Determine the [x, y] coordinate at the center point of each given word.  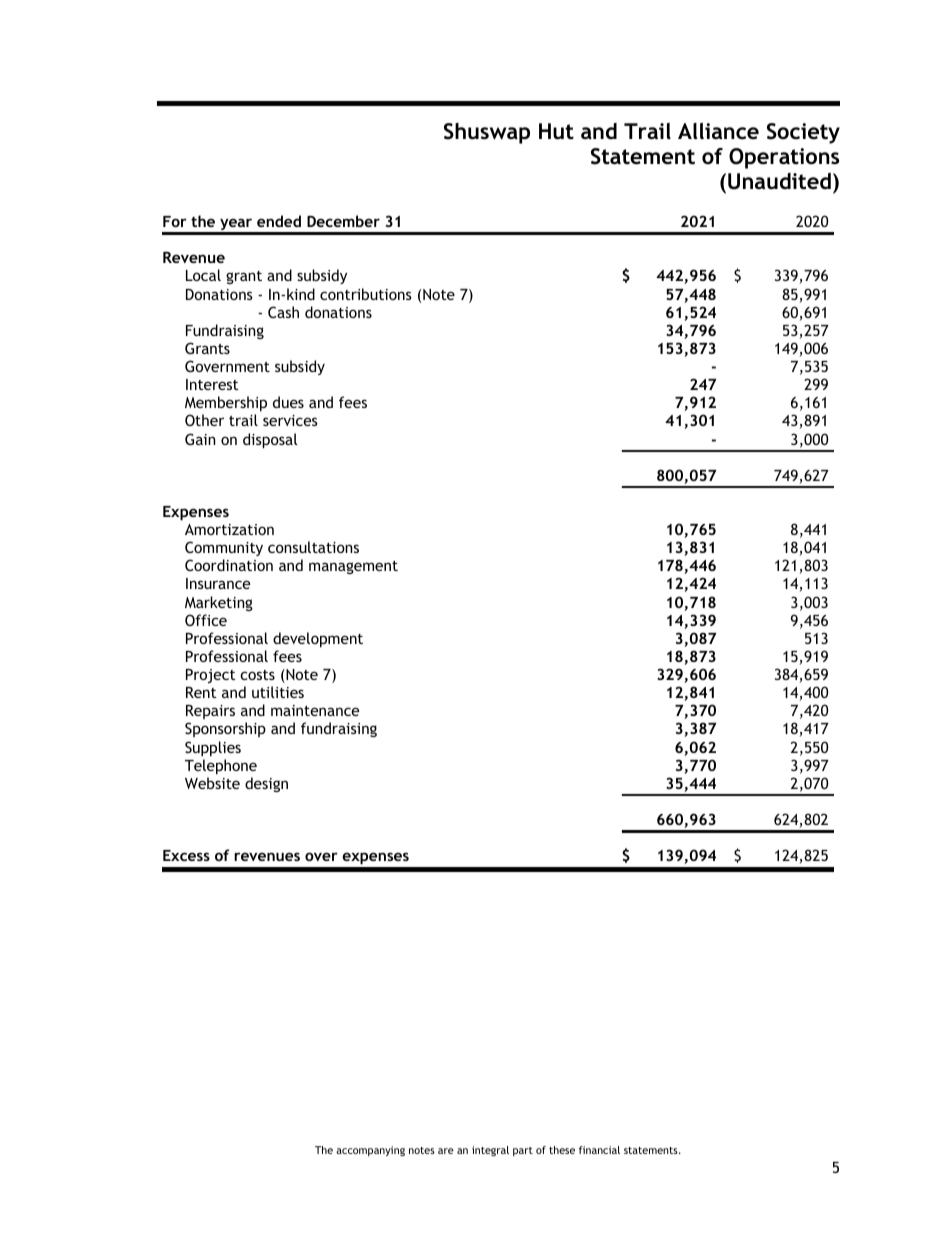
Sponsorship [225, 729]
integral [490, 1151]
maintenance [315, 710]
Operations [784, 158]
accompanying [370, 1151]
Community [224, 548]
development [318, 639]
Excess [186, 855]
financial [599, 1150]
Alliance [718, 131]
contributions [366, 294]
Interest [212, 384]
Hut [556, 131]
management [353, 567]
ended [279, 221]
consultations [313, 547]
